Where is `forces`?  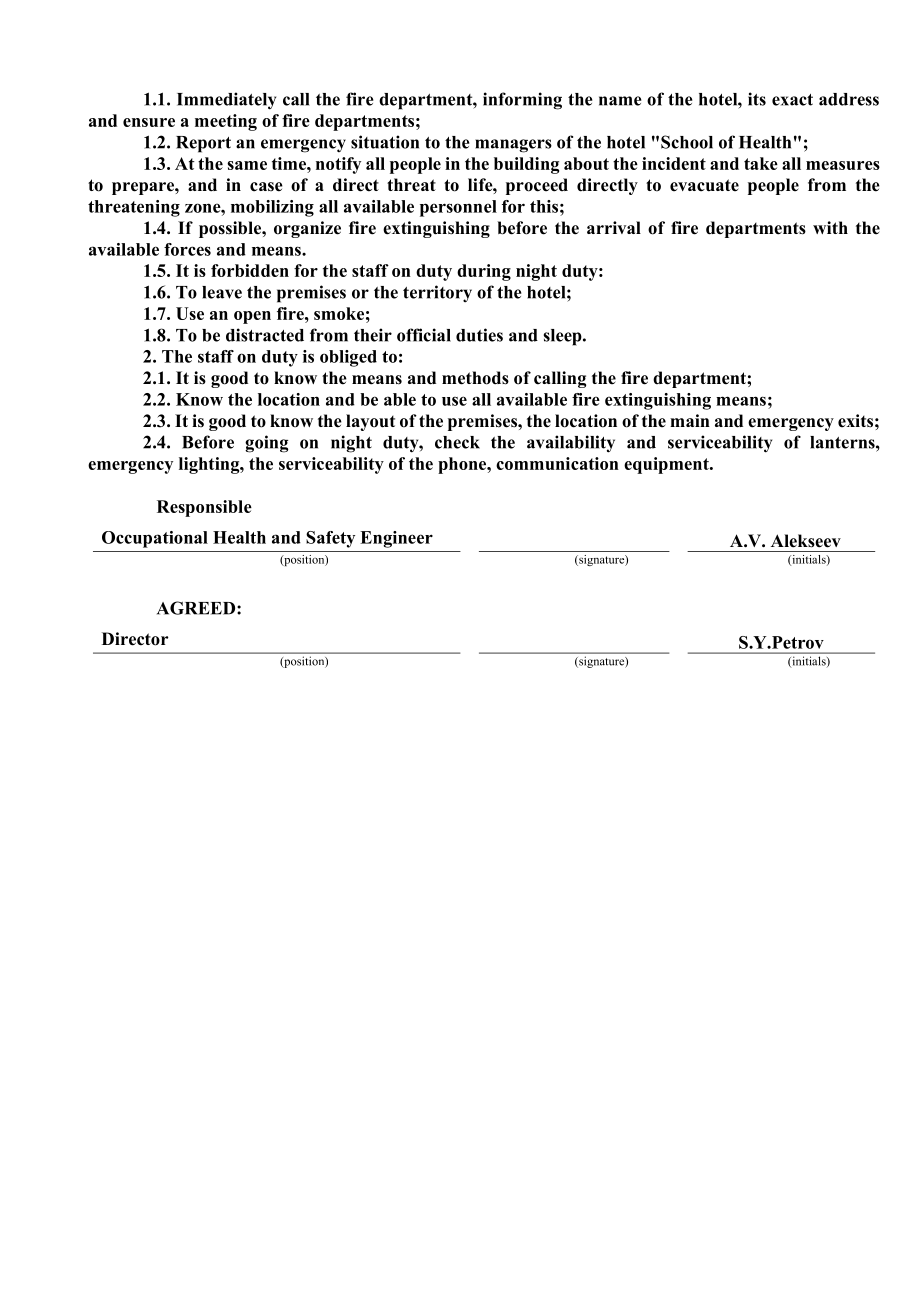 forces is located at coordinates (187, 249).
